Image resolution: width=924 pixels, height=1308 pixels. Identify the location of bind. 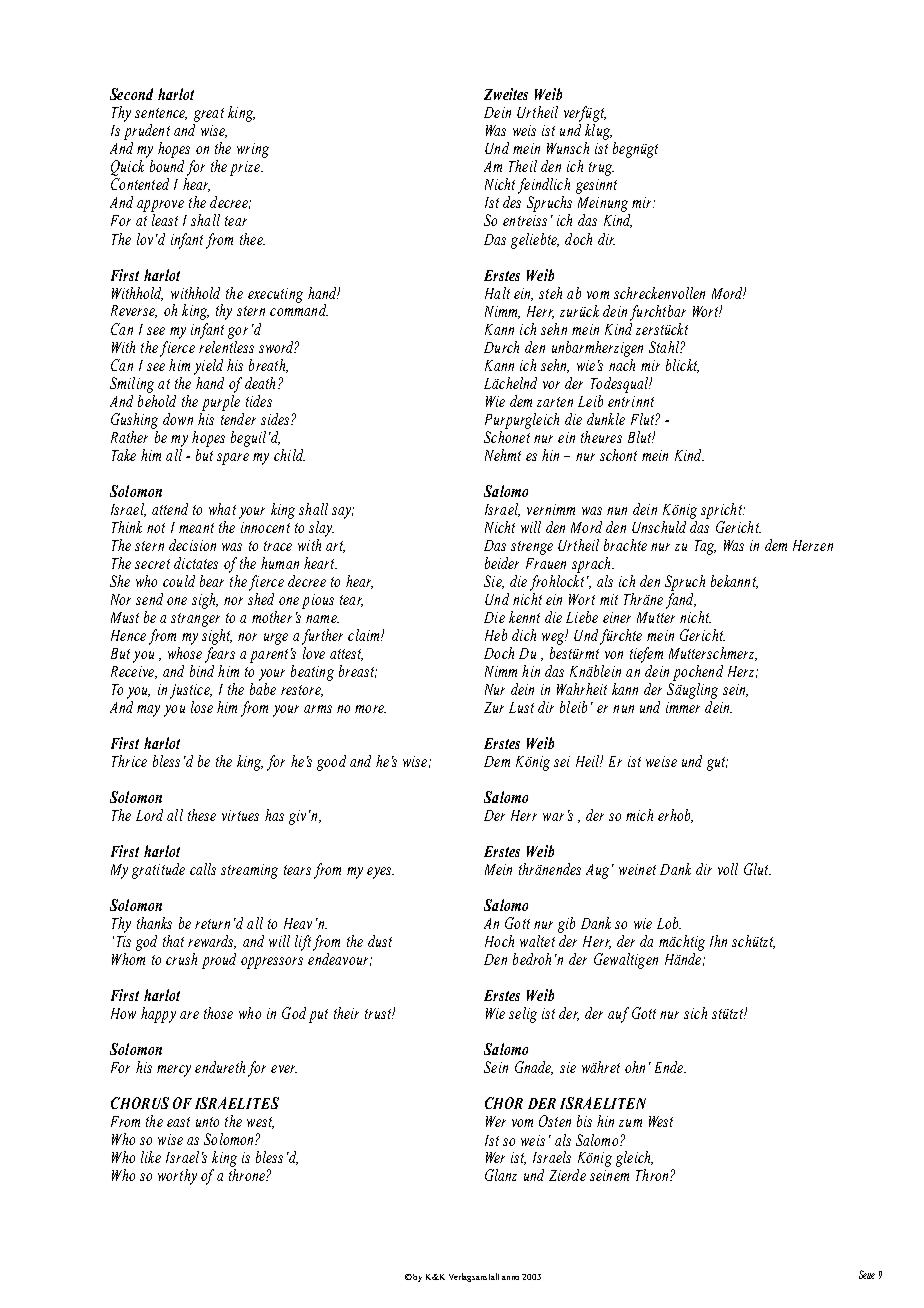
(202, 671).
